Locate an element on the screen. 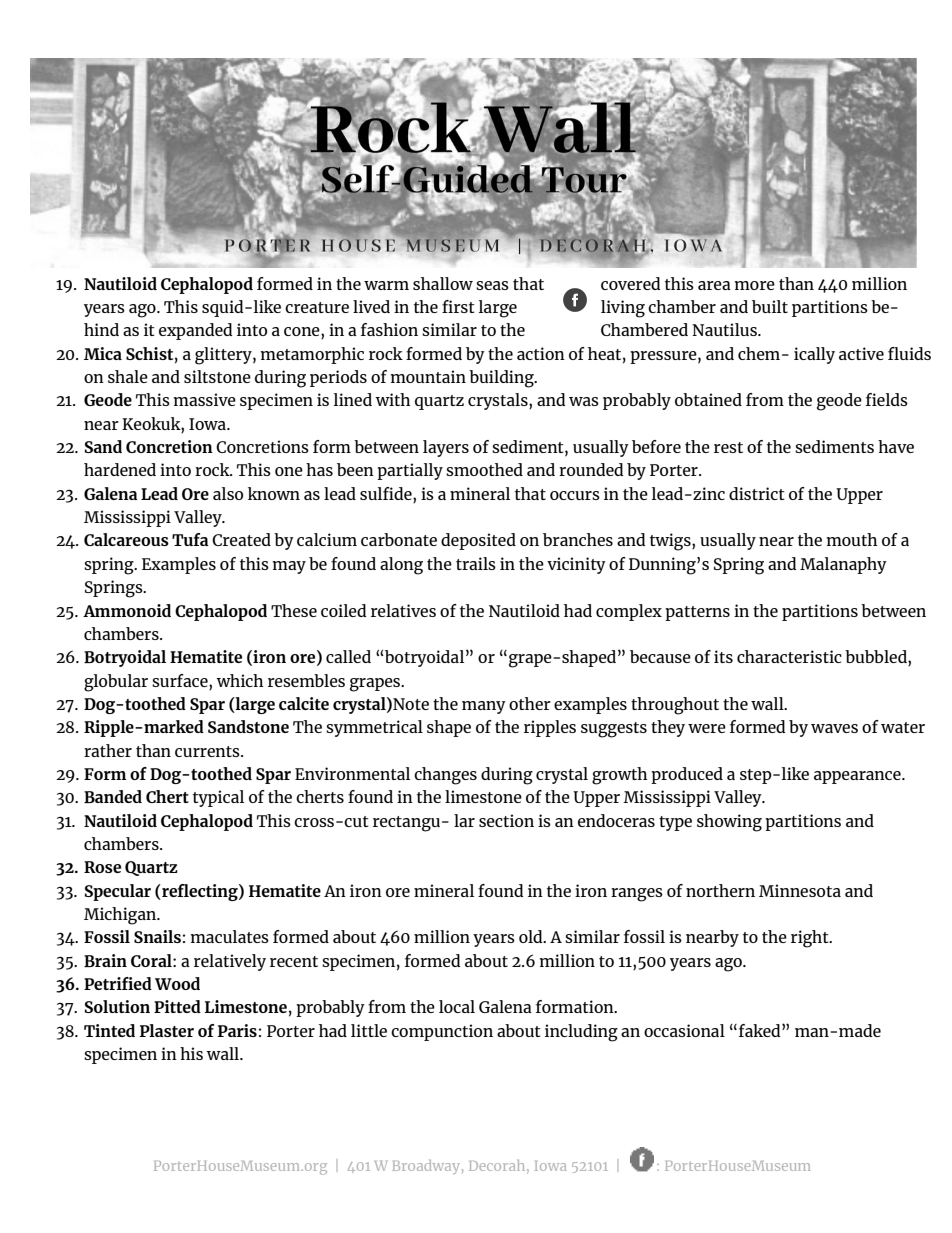 This screenshot has height=1233, width=952. typical is located at coordinates (218, 798).
